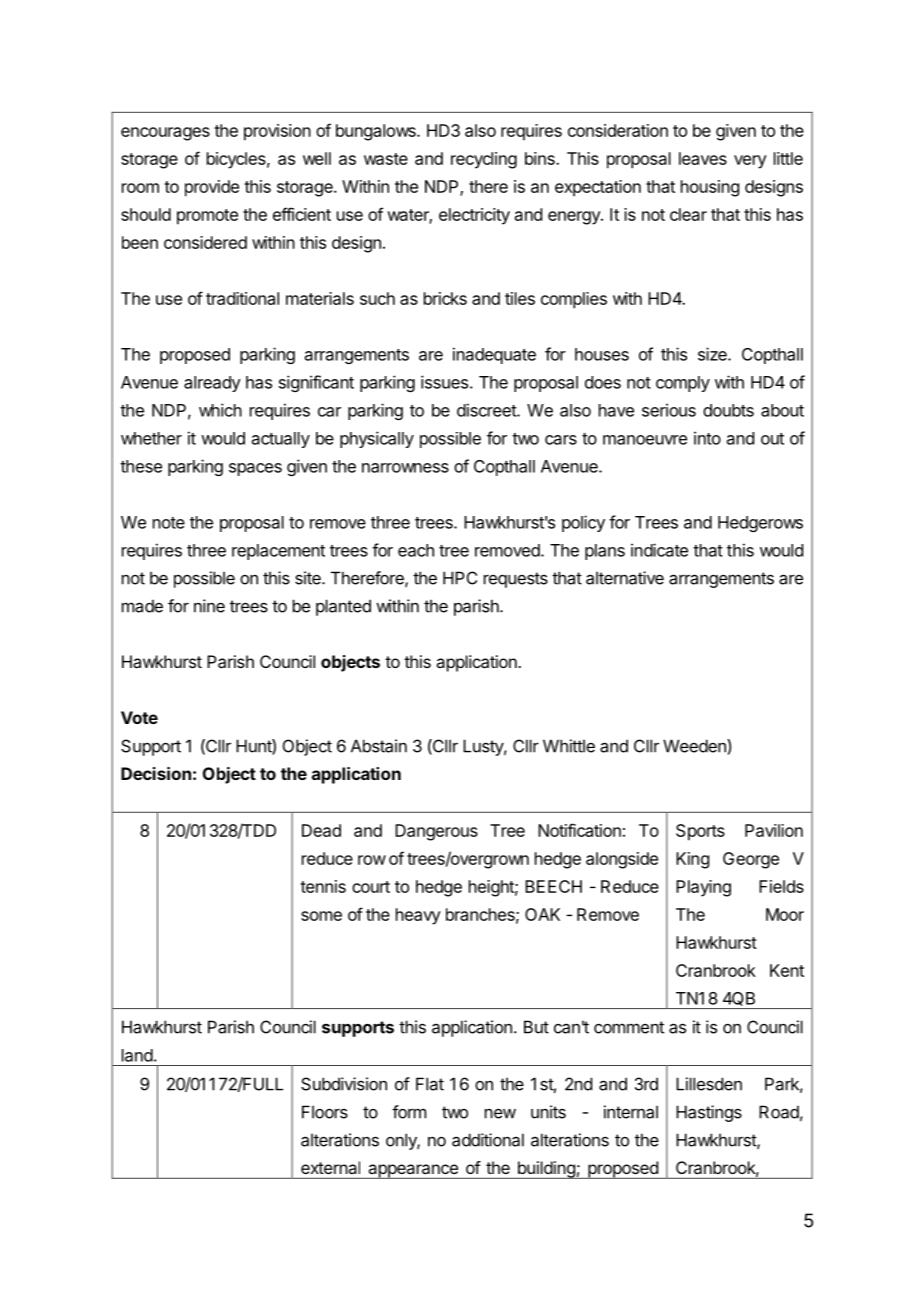 This screenshot has width=924, height=1308. I want to click on Abstain, so click(379, 746).
